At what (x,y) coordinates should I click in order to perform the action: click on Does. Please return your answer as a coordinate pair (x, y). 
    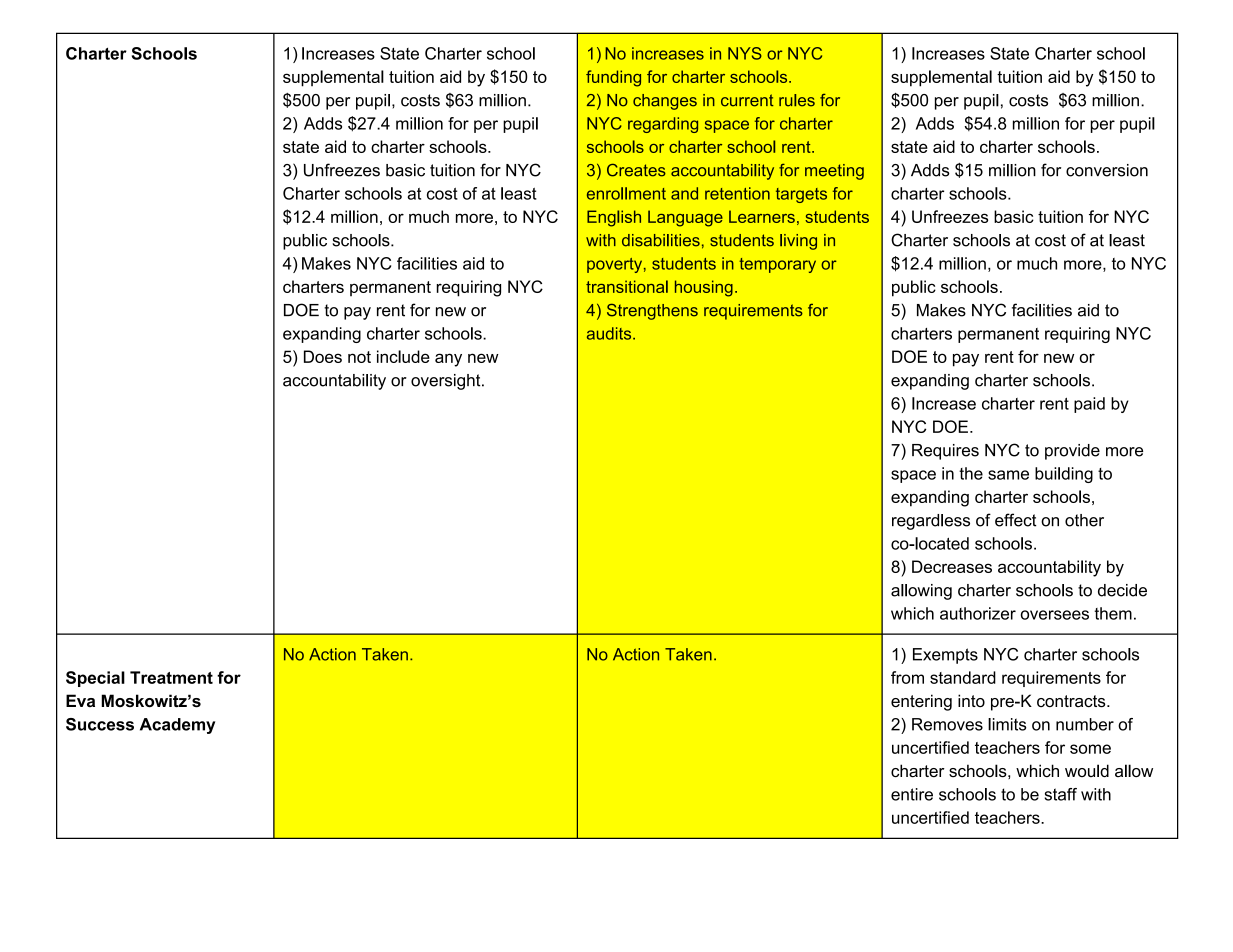
    Looking at the image, I should click on (323, 356).
